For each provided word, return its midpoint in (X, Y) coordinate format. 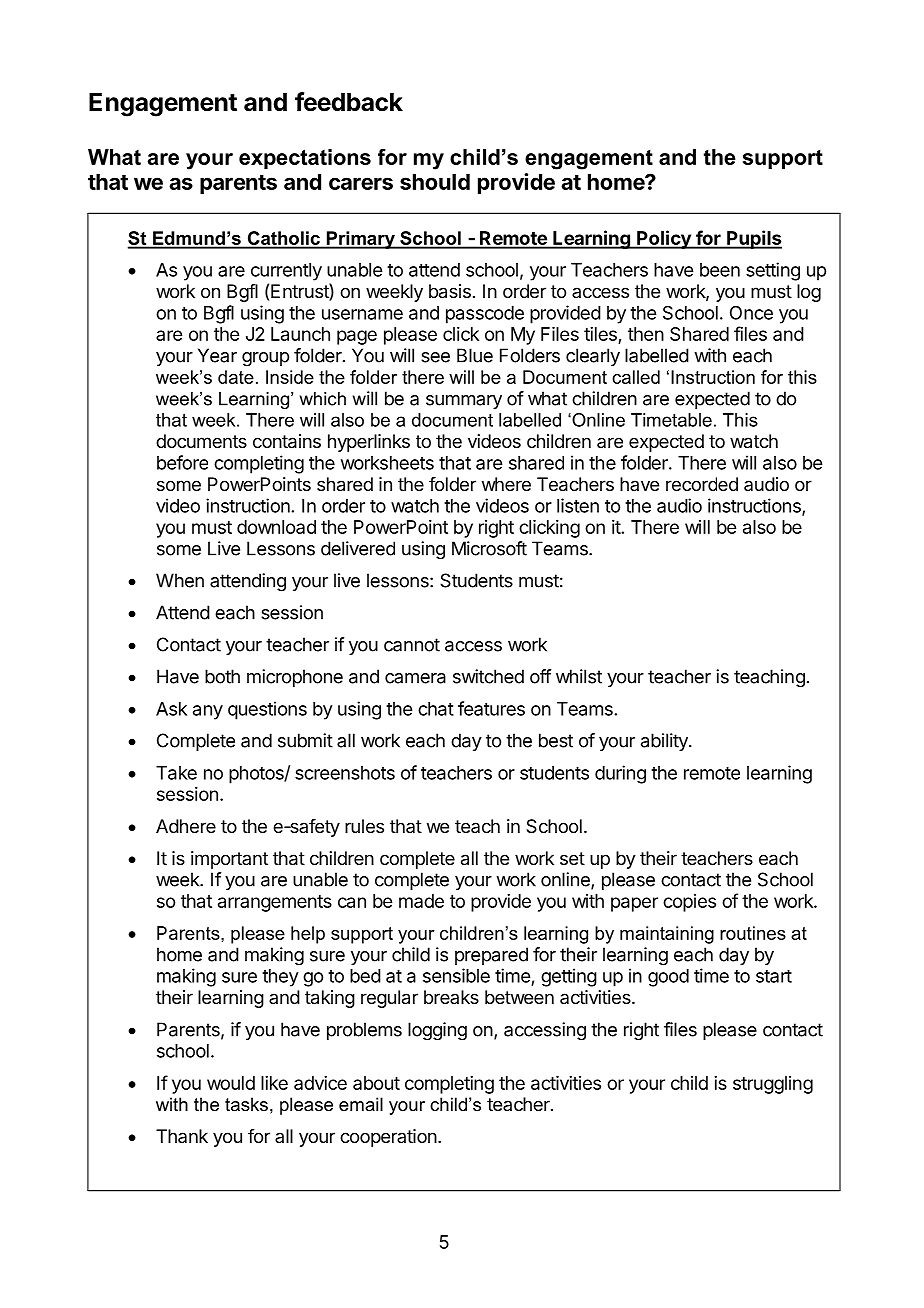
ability (665, 742)
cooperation (388, 1138)
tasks (246, 1104)
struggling (773, 1085)
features (491, 708)
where (506, 484)
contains (287, 441)
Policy (664, 239)
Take (176, 773)
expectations (305, 159)
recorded (702, 484)
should (435, 182)
